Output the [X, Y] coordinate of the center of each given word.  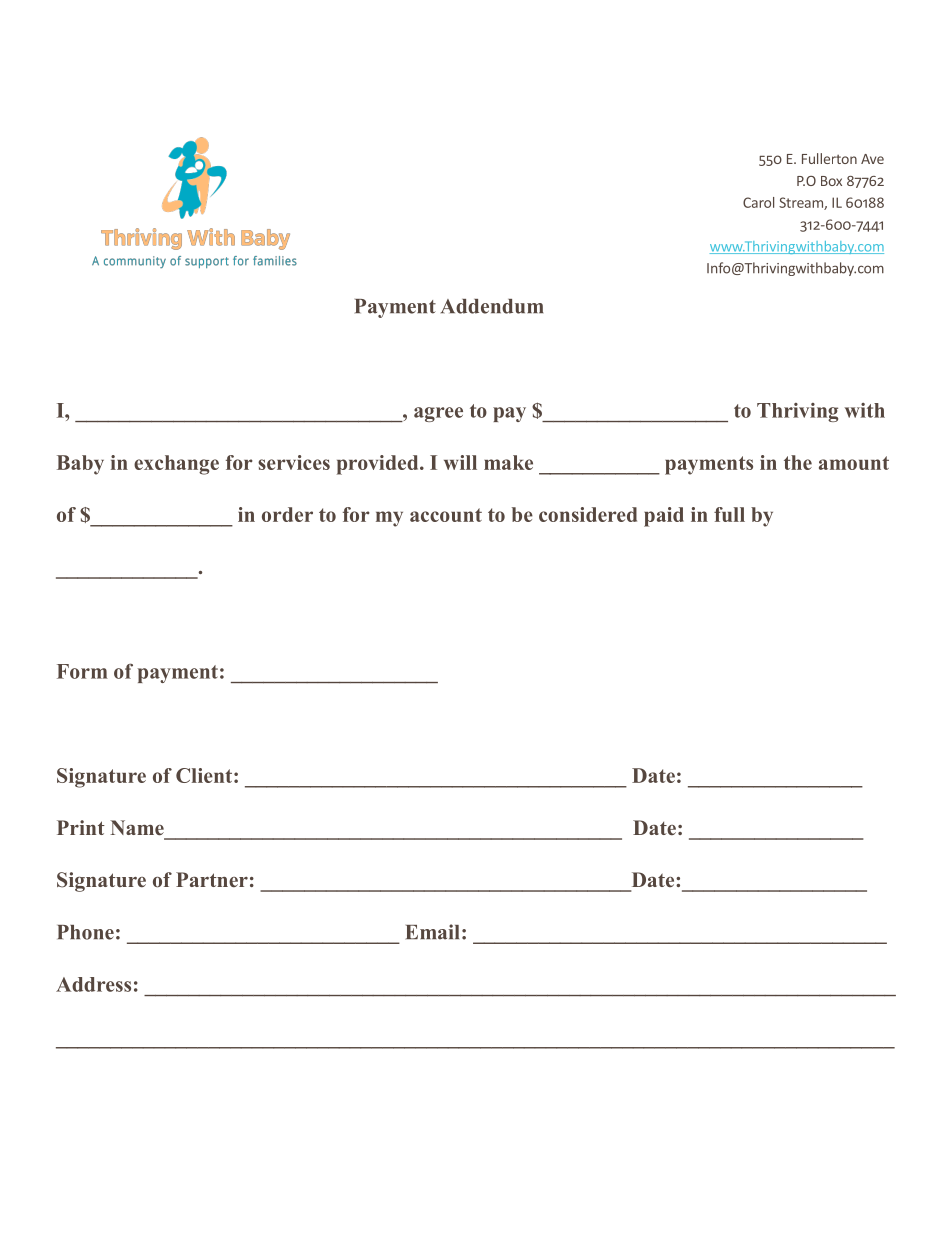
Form [82, 671]
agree [438, 414]
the [798, 462]
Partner [212, 879]
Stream [802, 203]
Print [81, 827]
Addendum [492, 306]
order [287, 514]
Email [432, 932]
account [446, 515]
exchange [176, 465]
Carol [758, 202]
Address [93, 984]
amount [854, 463]
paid [664, 517]
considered [588, 514]
